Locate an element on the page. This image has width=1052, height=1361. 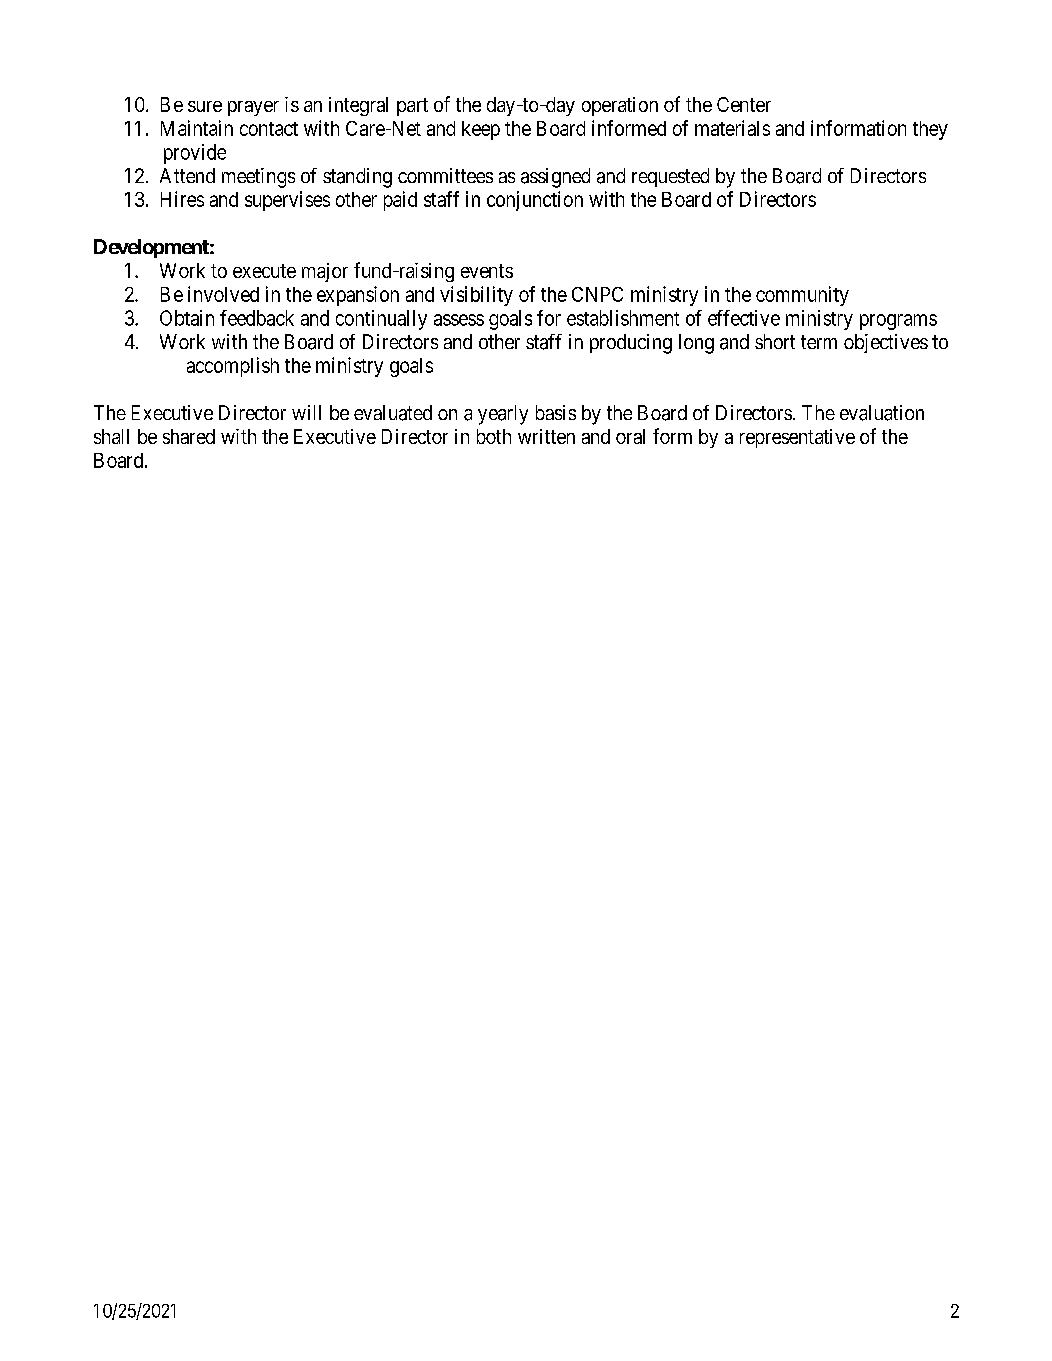
shared is located at coordinates (189, 436).
